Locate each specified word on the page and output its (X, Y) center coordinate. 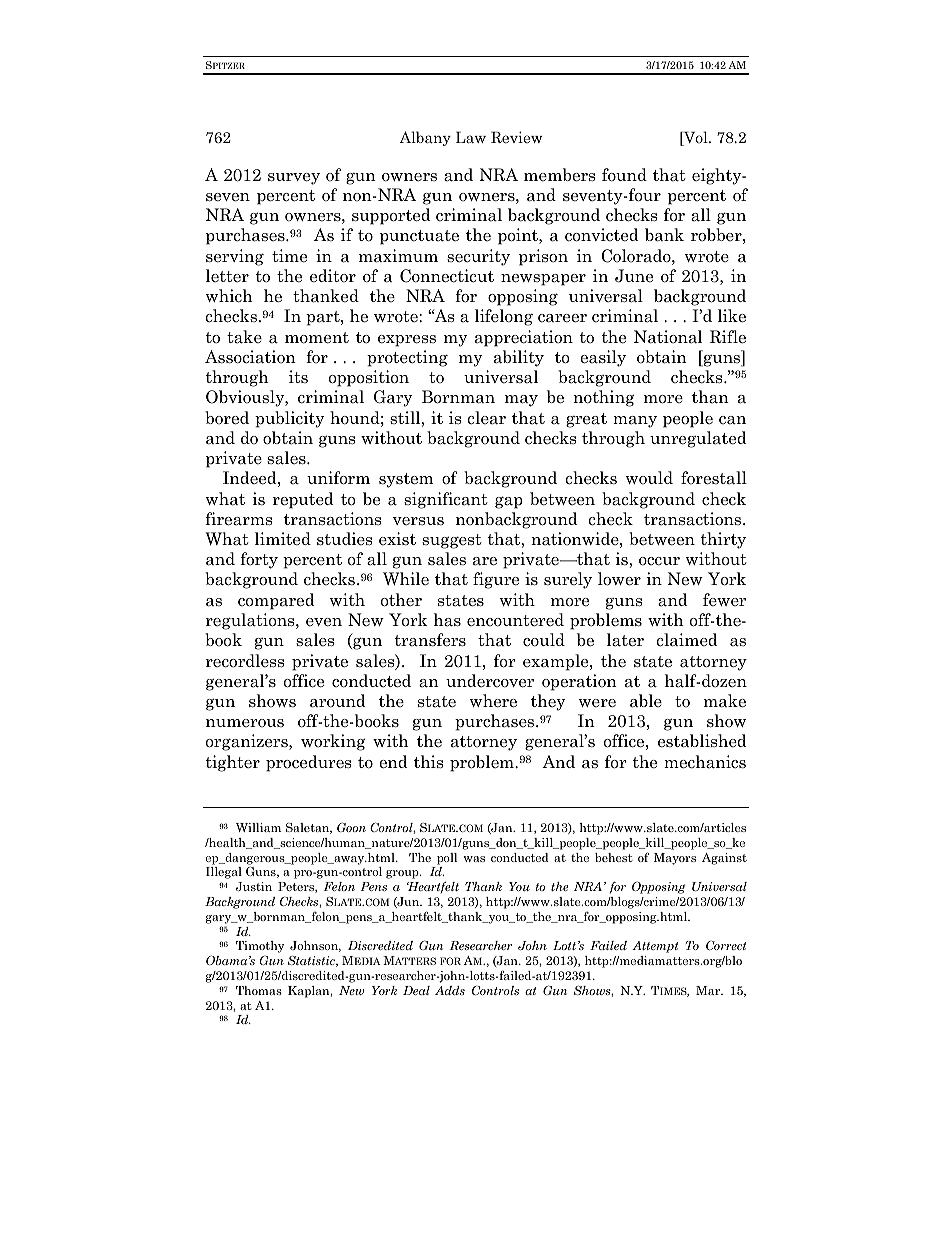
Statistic (312, 961)
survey (294, 179)
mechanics (705, 762)
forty (259, 560)
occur (659, 561)
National (668, 337)
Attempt (655, 947)
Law (471, 137)
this (428, 762)
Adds (450, 990)
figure (496, 580)
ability (519, 358)
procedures (308, 763)
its (298, 376)
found (624, 175)
